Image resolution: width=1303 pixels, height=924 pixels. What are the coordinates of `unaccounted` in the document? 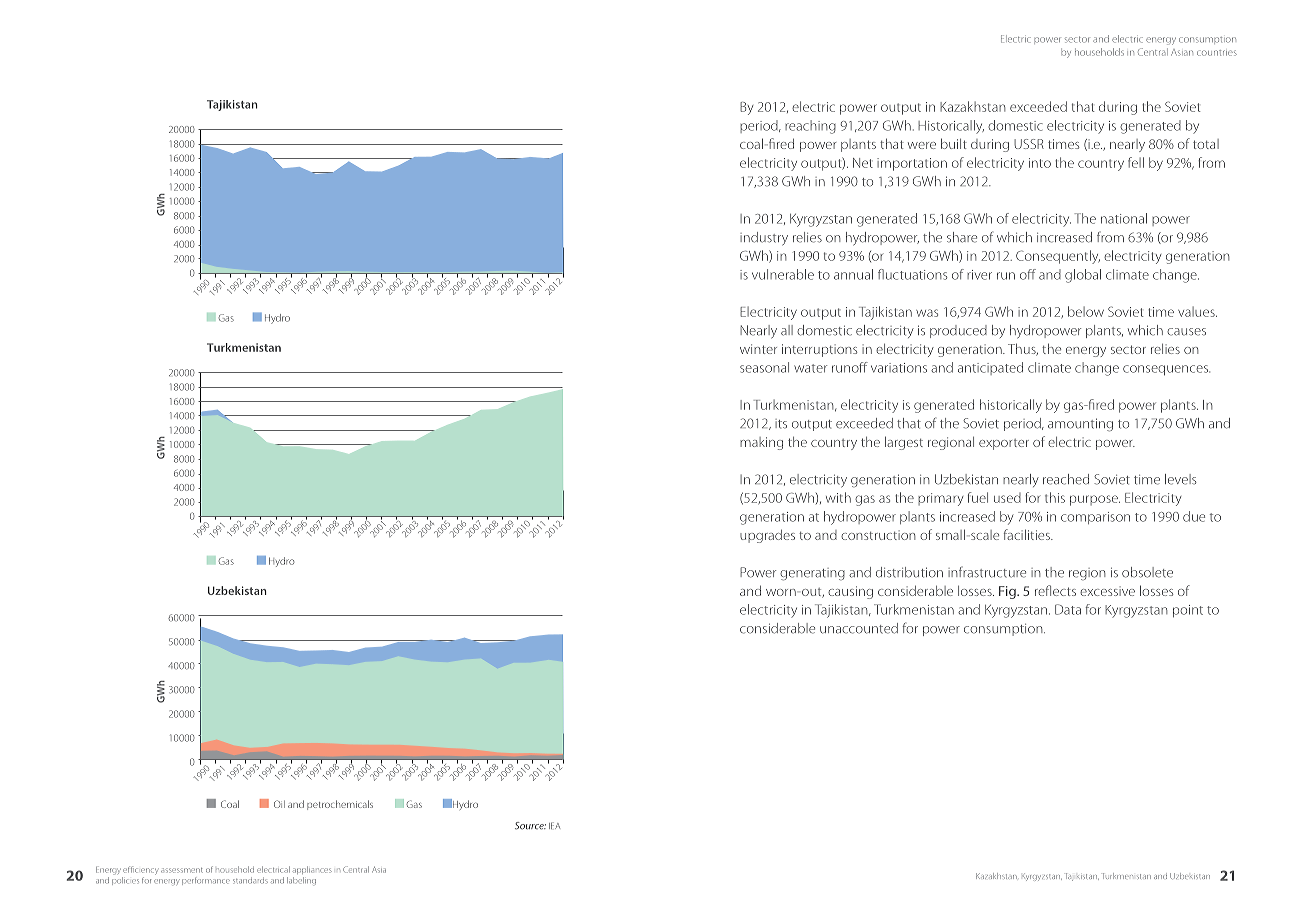 It's located at (859, 628).
